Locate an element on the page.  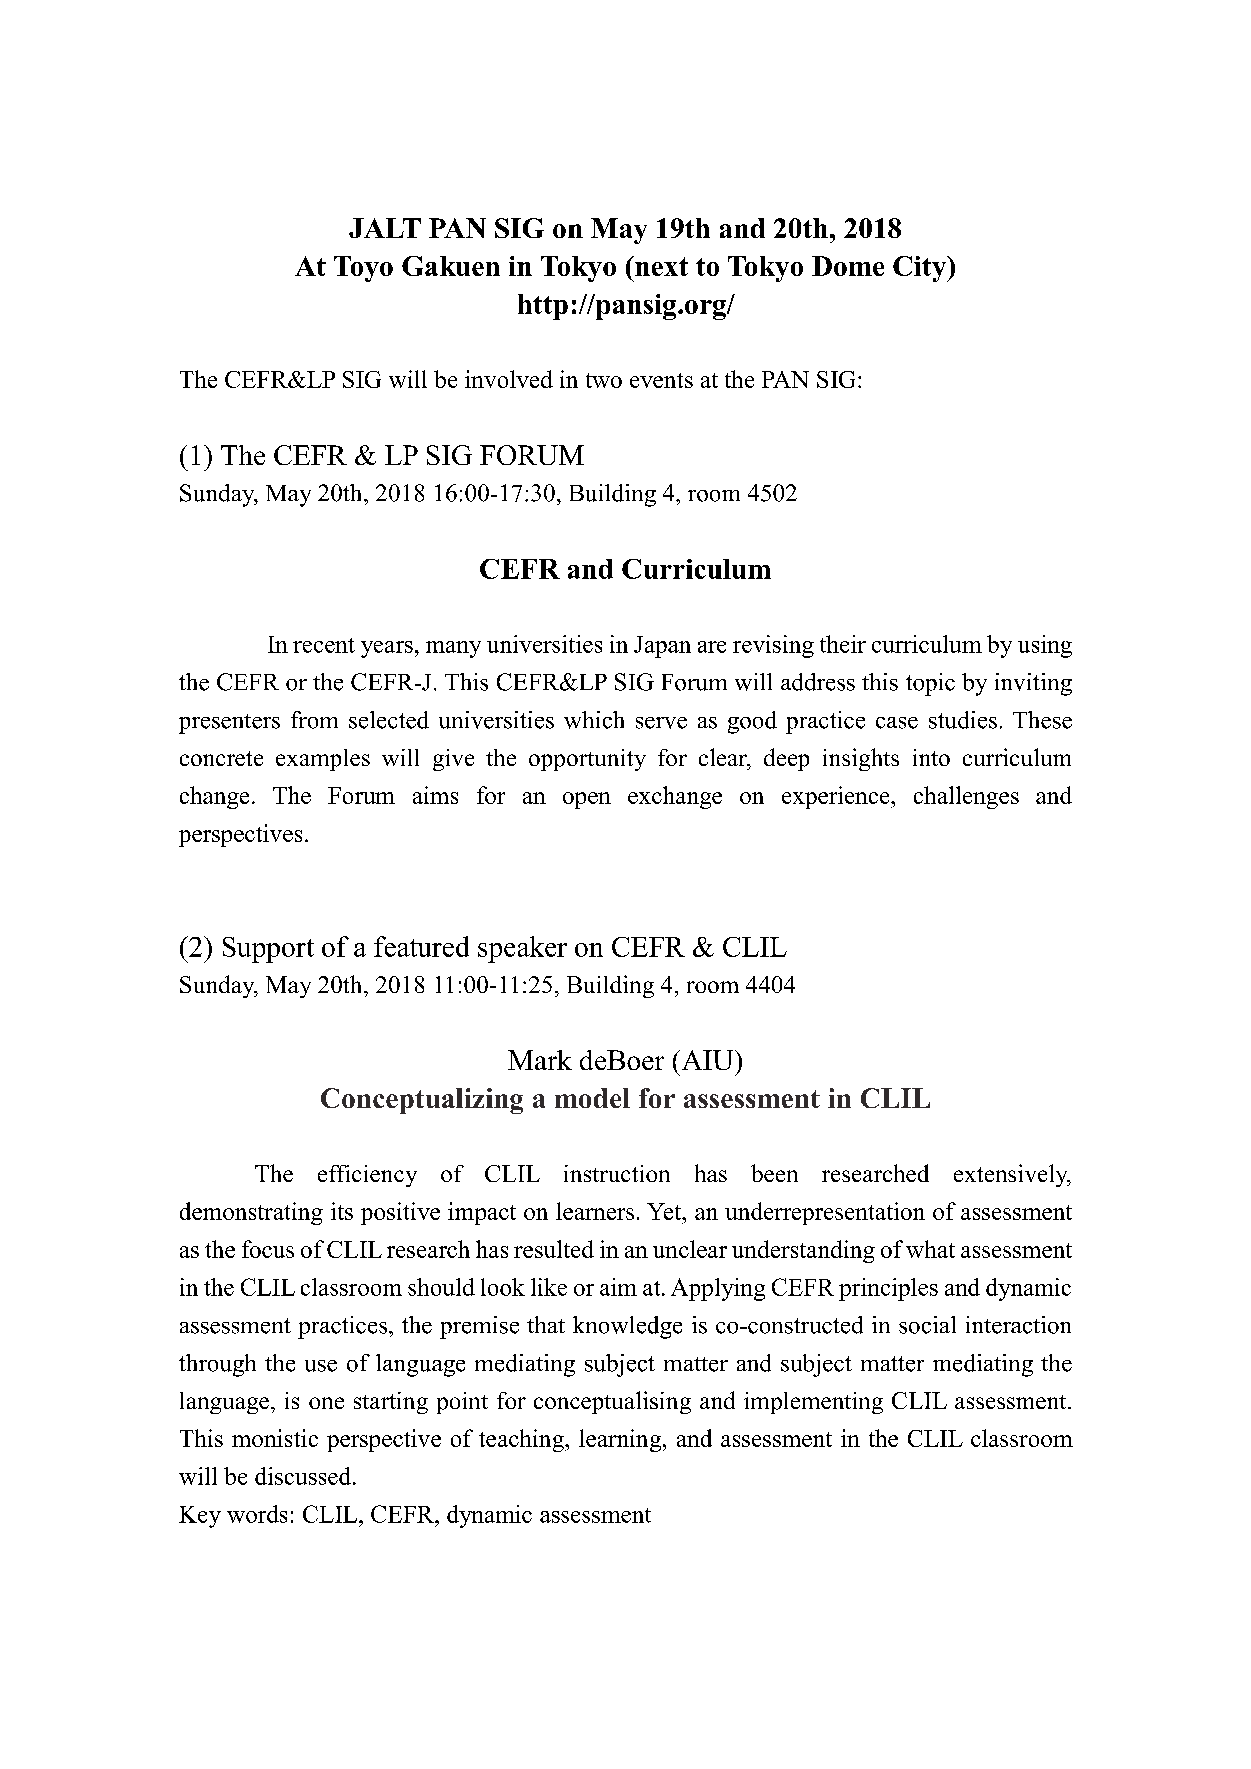
discussed is located at coordinates (304, 1476).
